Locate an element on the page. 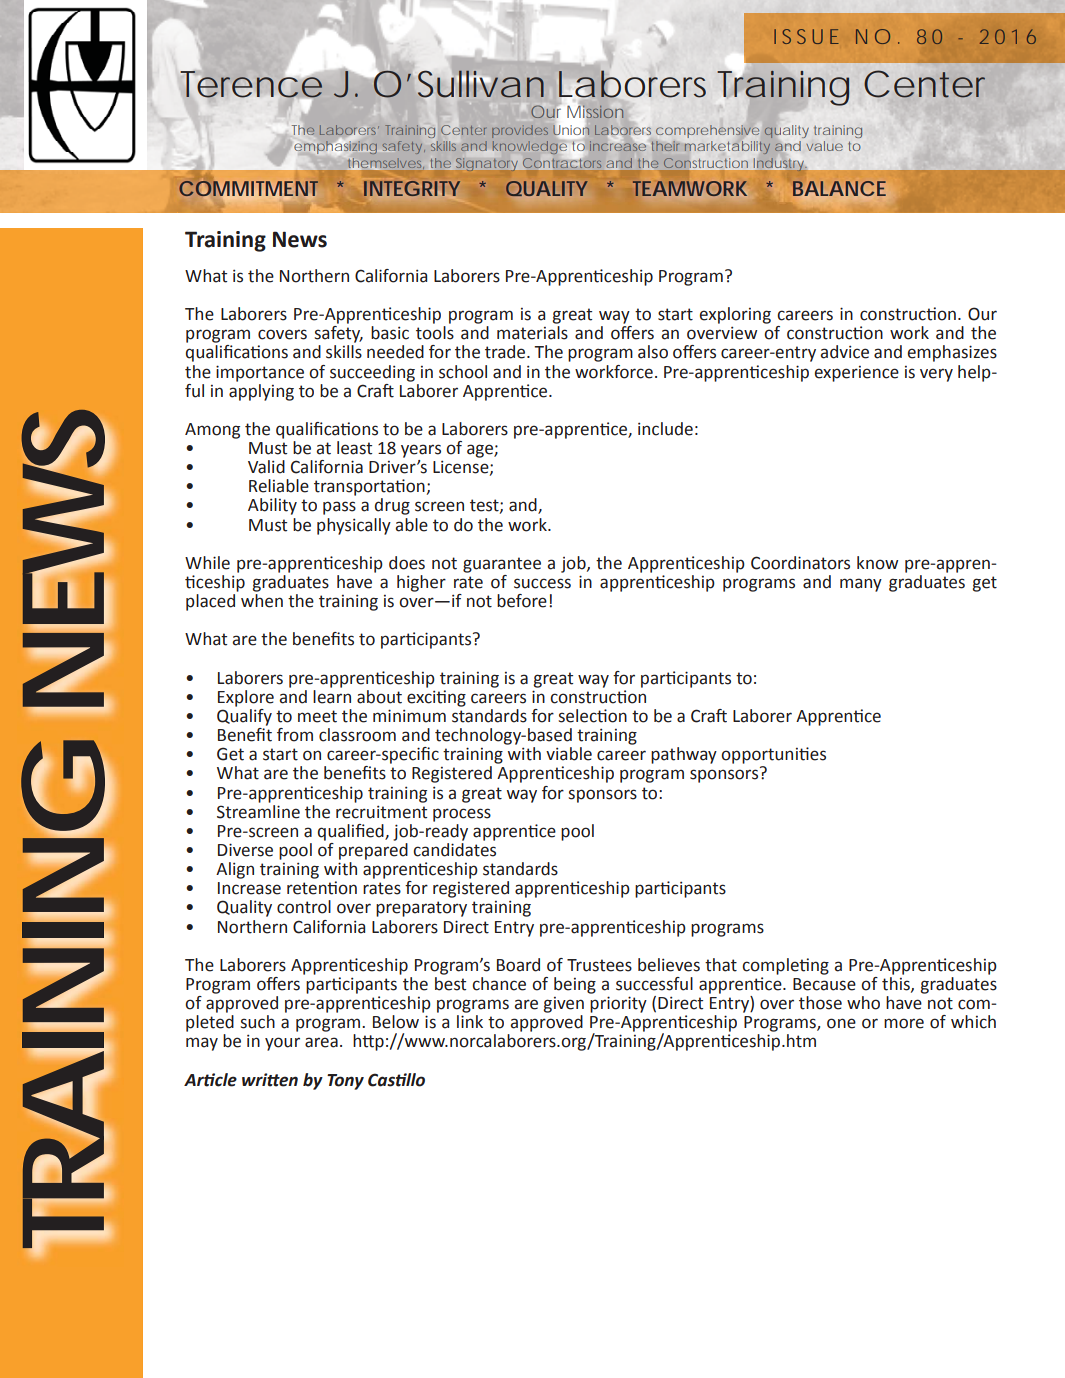  ISSUE is located at coordinates (806, 36).
